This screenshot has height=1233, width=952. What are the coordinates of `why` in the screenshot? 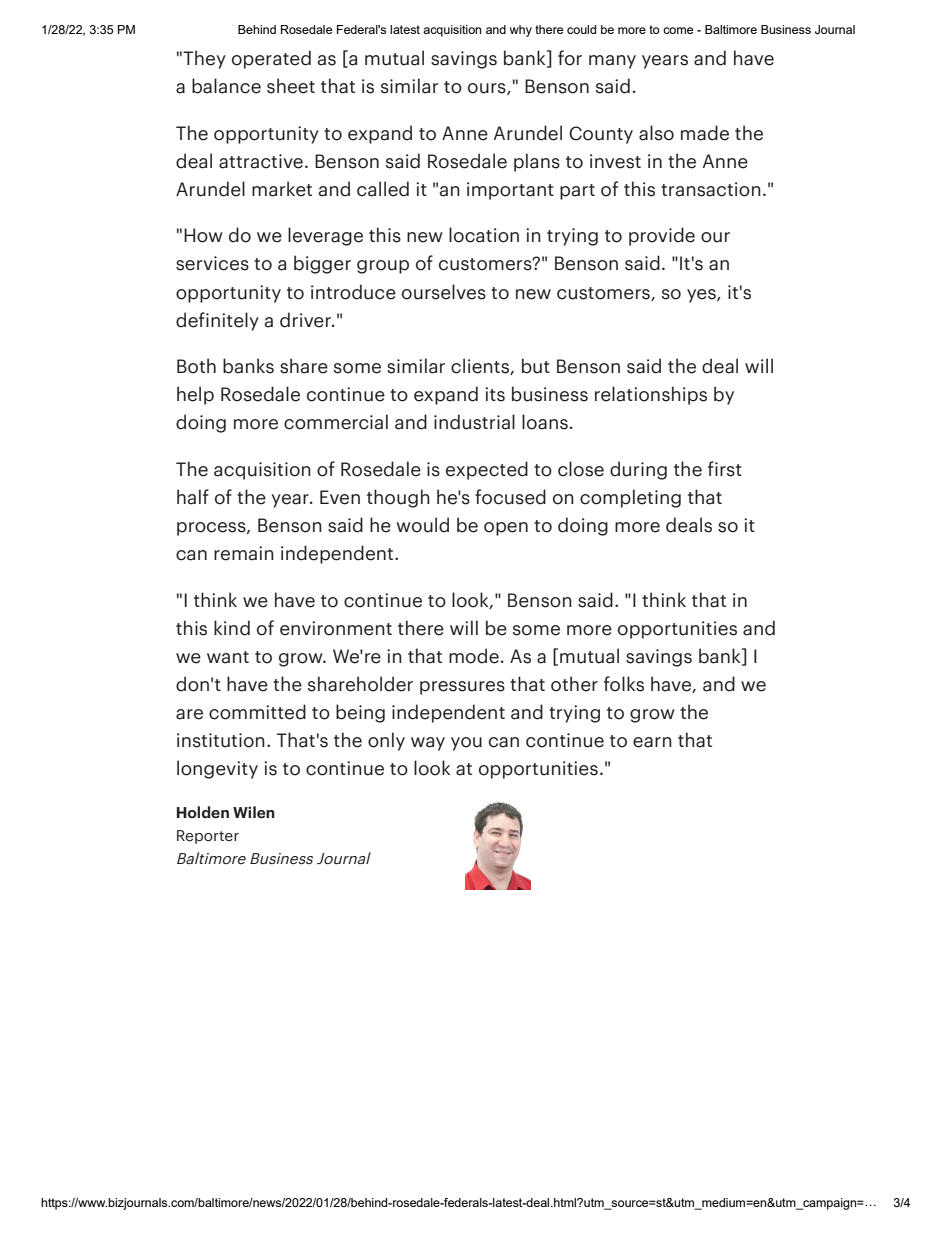 It's located at (521, 31).
